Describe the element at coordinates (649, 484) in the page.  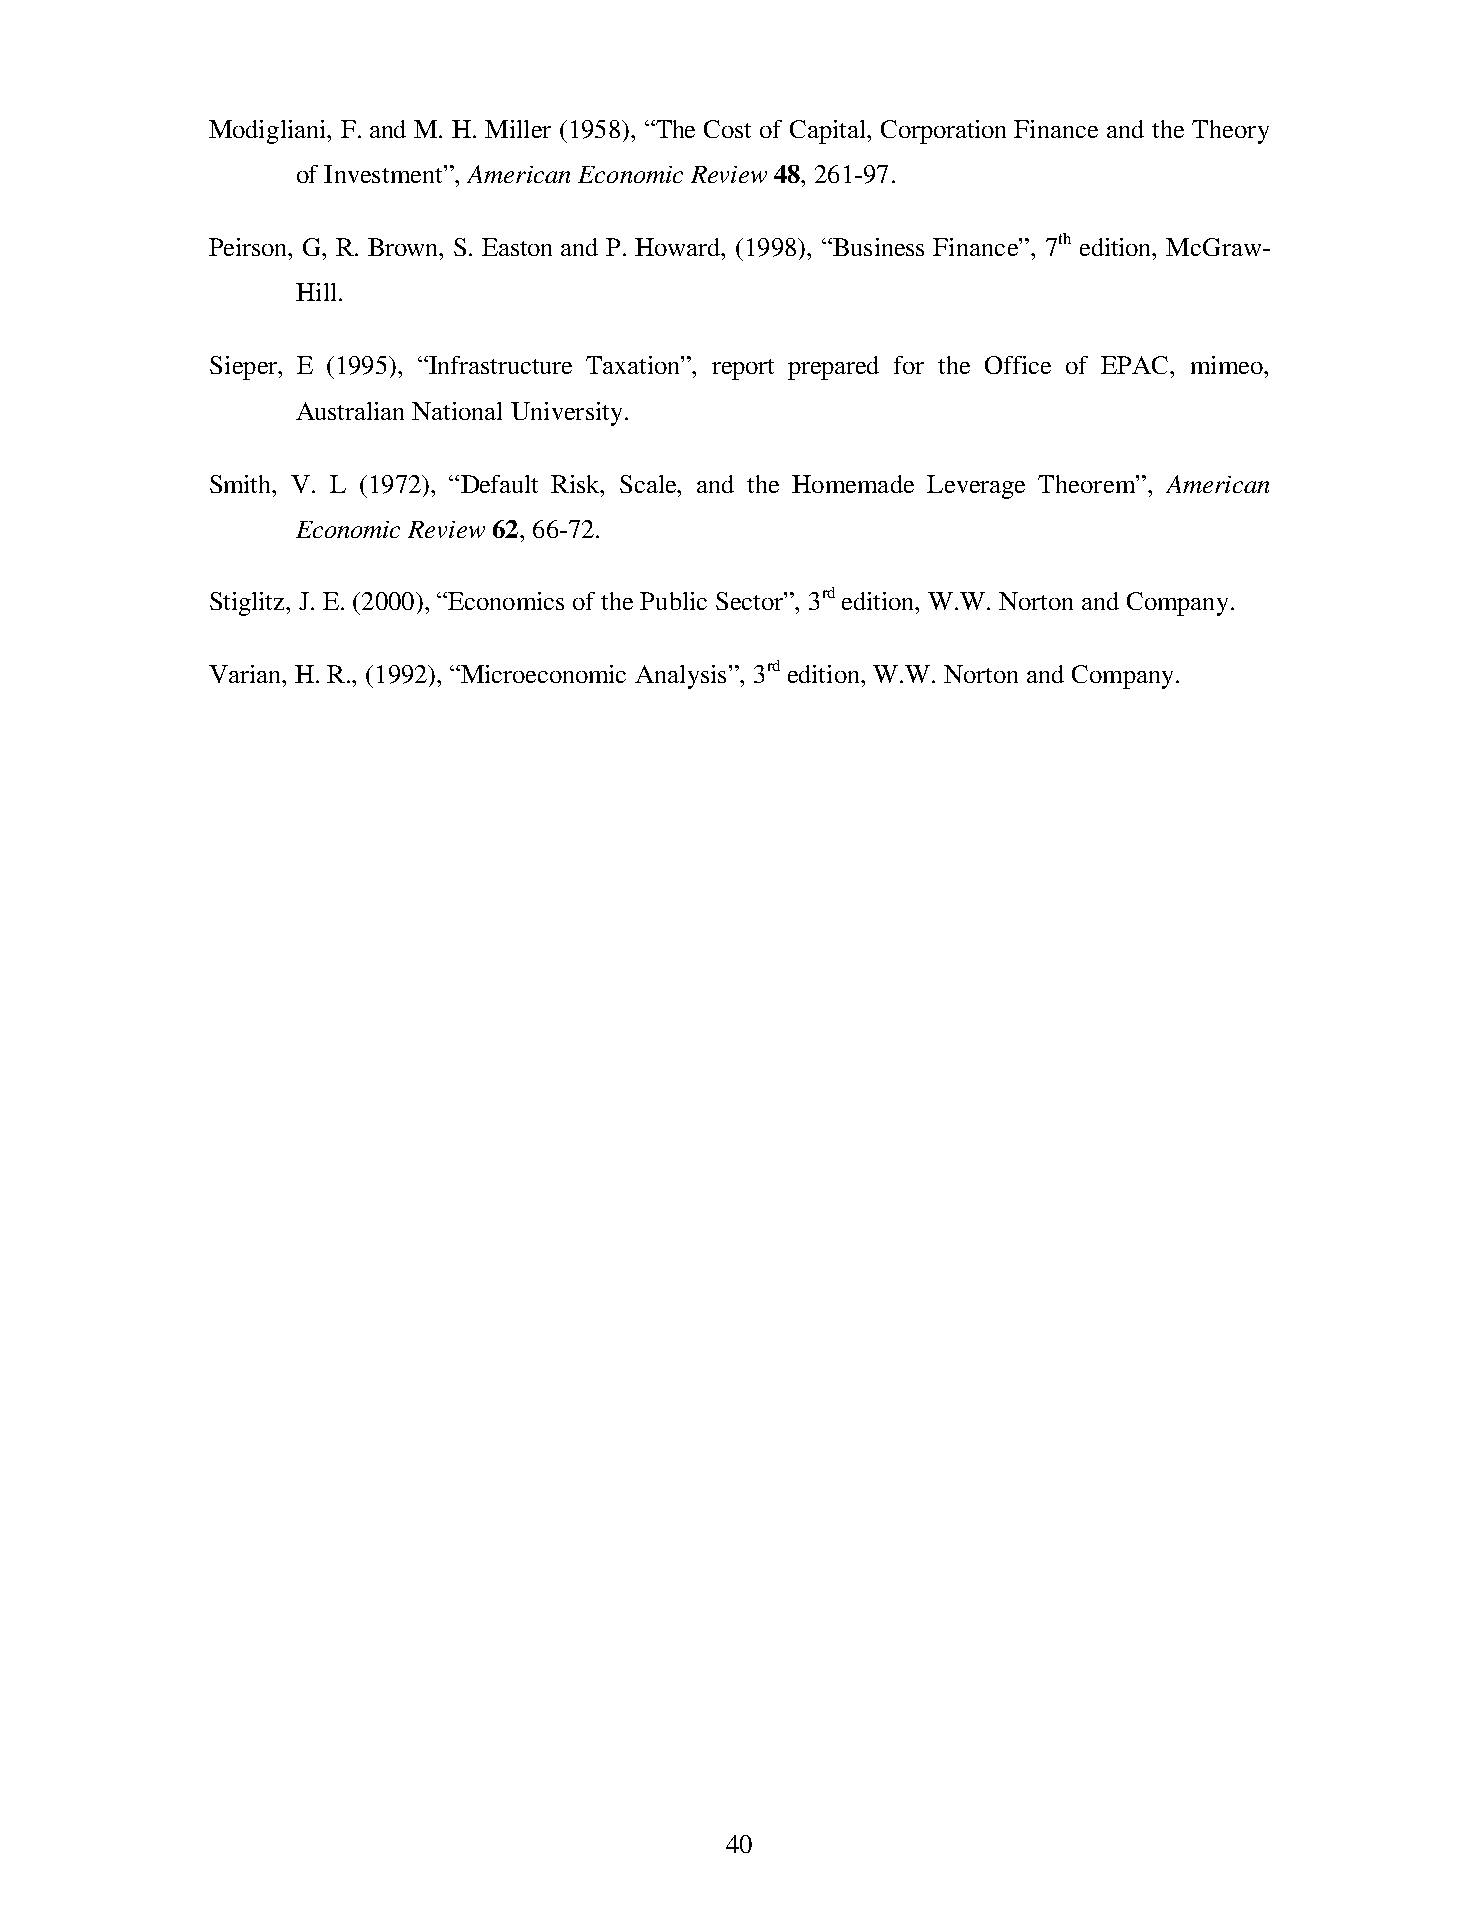
I see `Scale` at that location.
